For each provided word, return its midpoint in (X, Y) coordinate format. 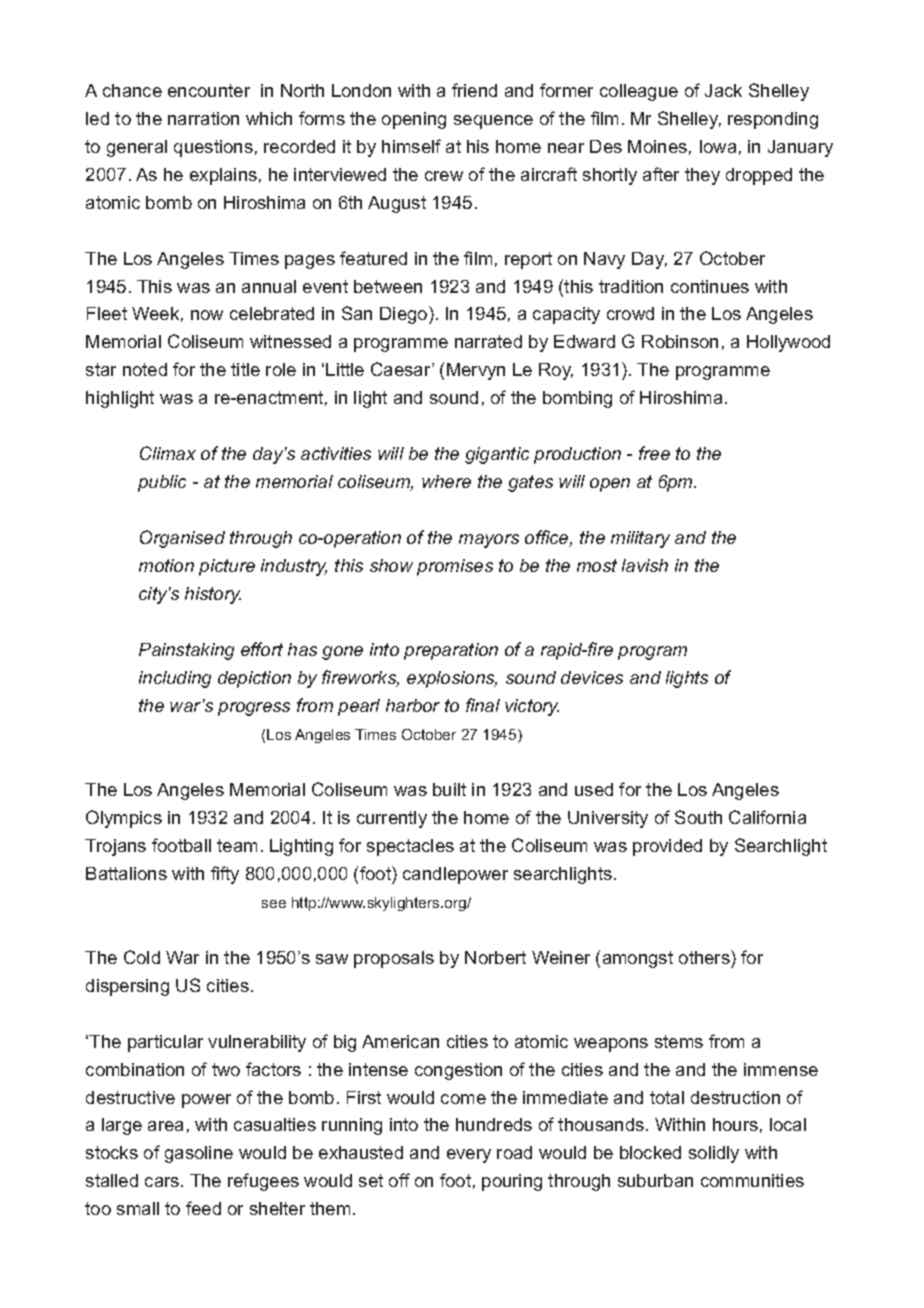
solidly (714, 1154)
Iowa (718, 146)
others (705, 957)
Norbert (495, 957)
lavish (645, 565)
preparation (451, 651)
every (469, 1156)
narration (203, 118)
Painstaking (186, 651)
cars (163, 1182)
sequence (493, 122)
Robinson (680, 341)
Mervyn (476, 371)
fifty (225, 875)
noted (145, 369)
